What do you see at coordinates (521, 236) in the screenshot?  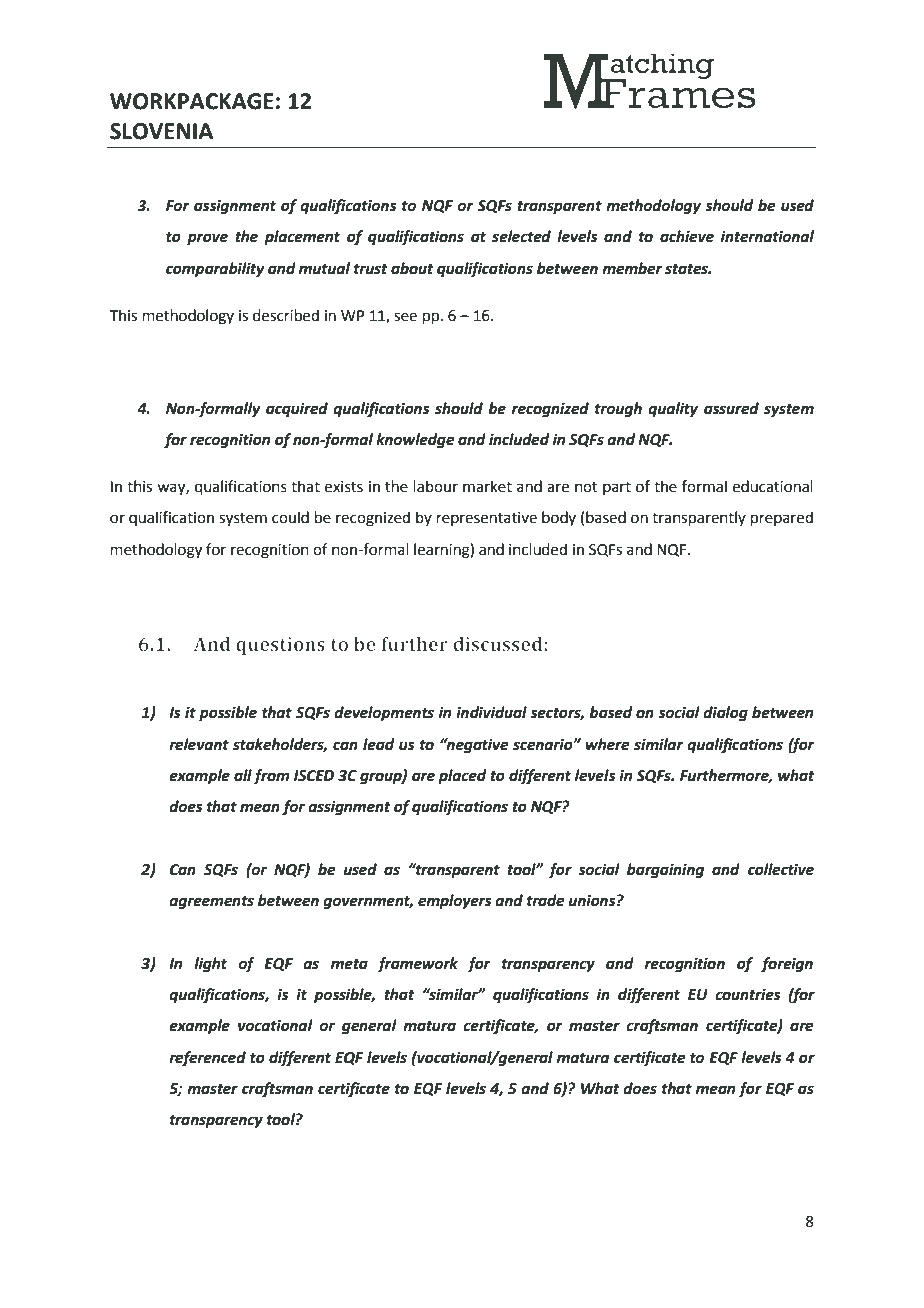 I see `selected` at bounding box center [521, 236].
